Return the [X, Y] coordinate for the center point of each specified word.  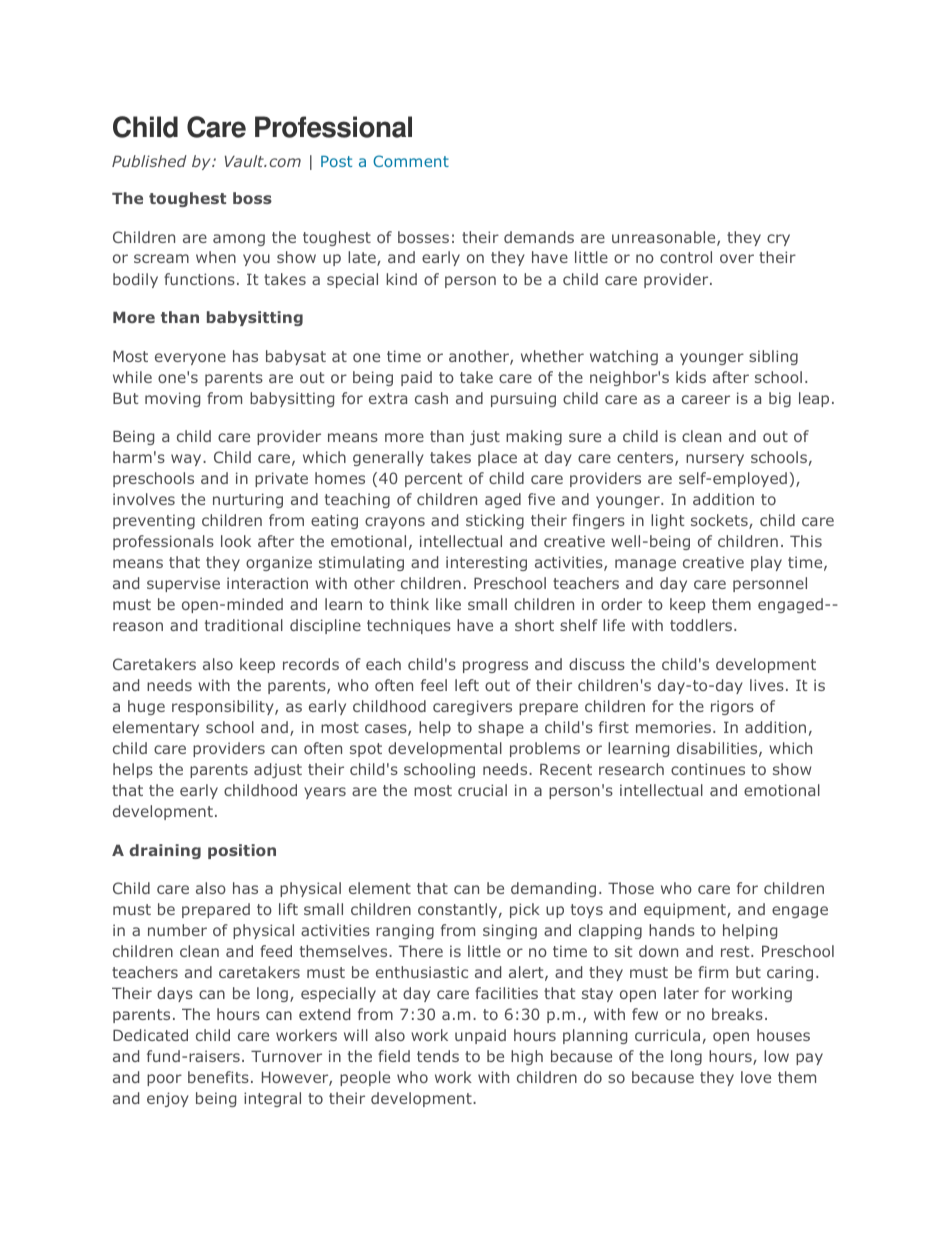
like [448, 604]
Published [149, 161]
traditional [244, 625]
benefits [218, 1077]
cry [778, 240]
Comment [411, 161]
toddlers [702, 625]
